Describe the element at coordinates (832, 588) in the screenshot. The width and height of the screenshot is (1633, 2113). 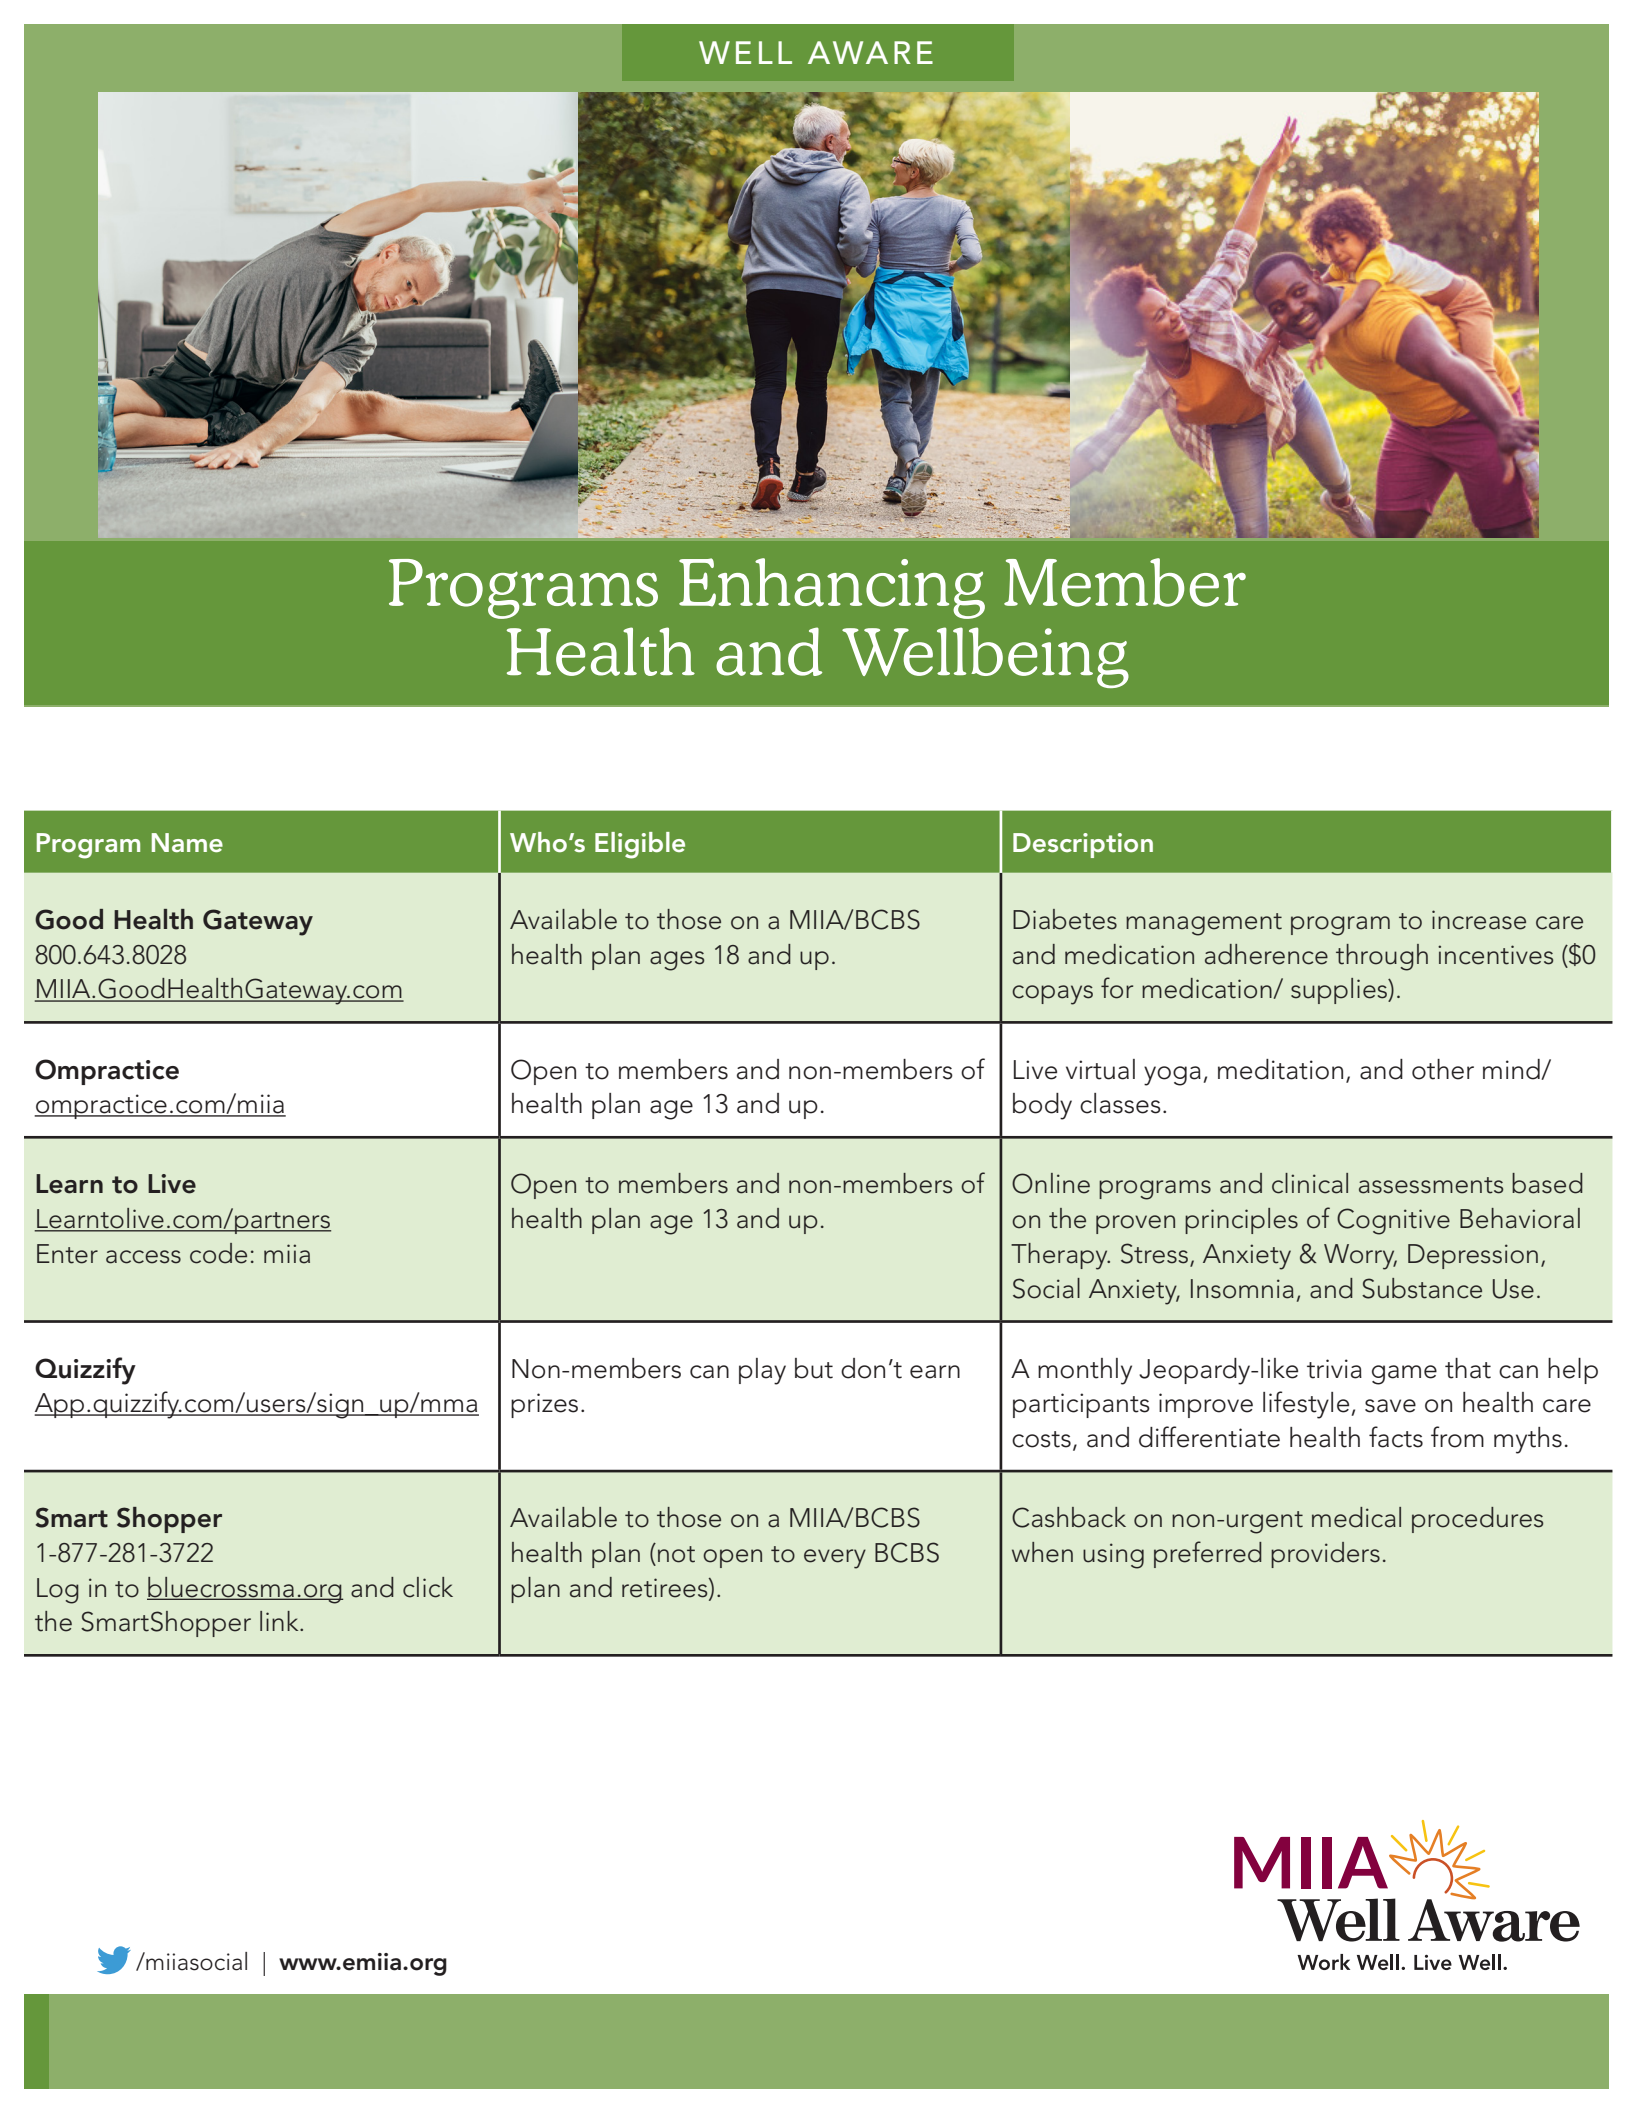
I see `Enhancing` at that location.
